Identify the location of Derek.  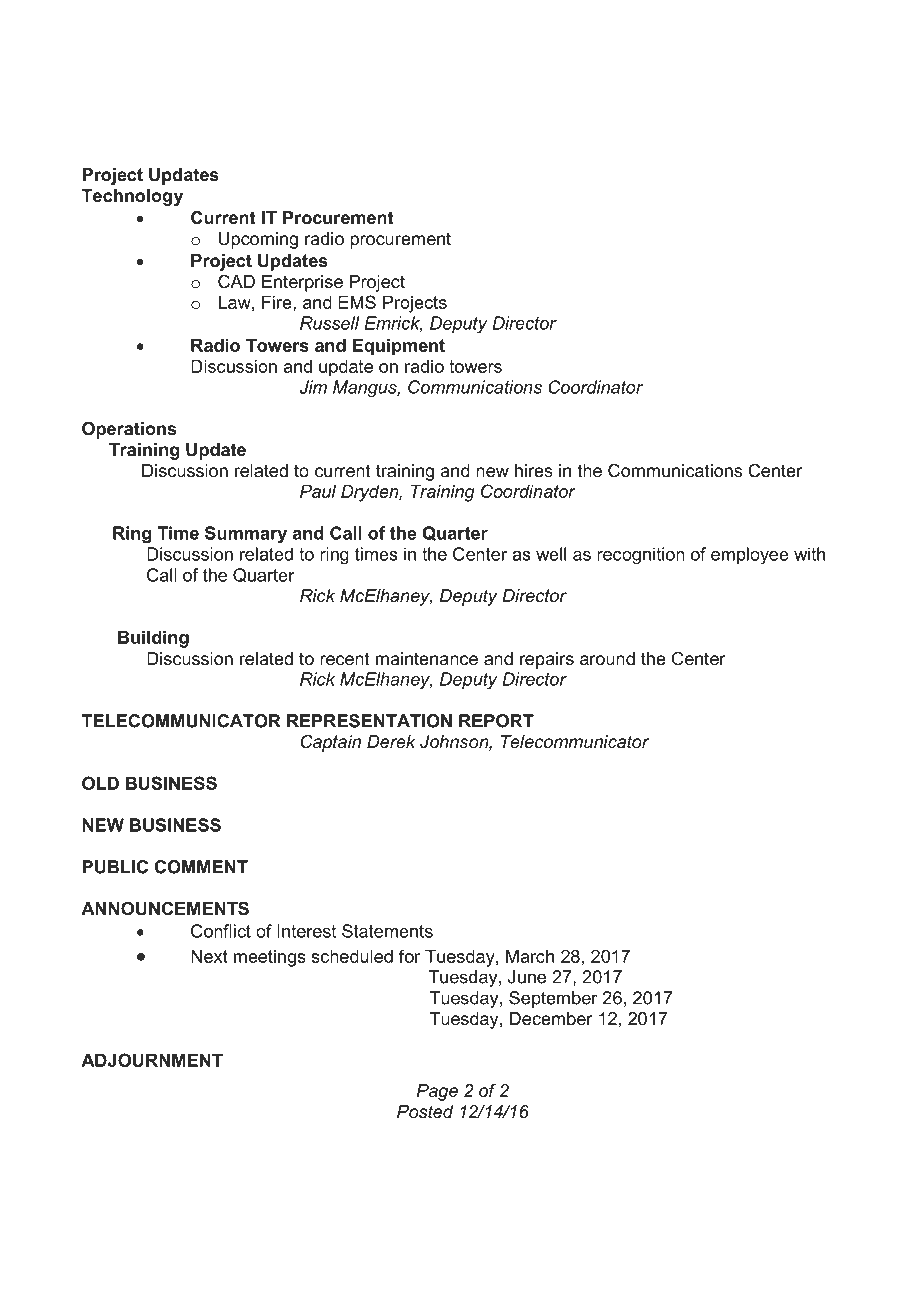
(391, 742).
